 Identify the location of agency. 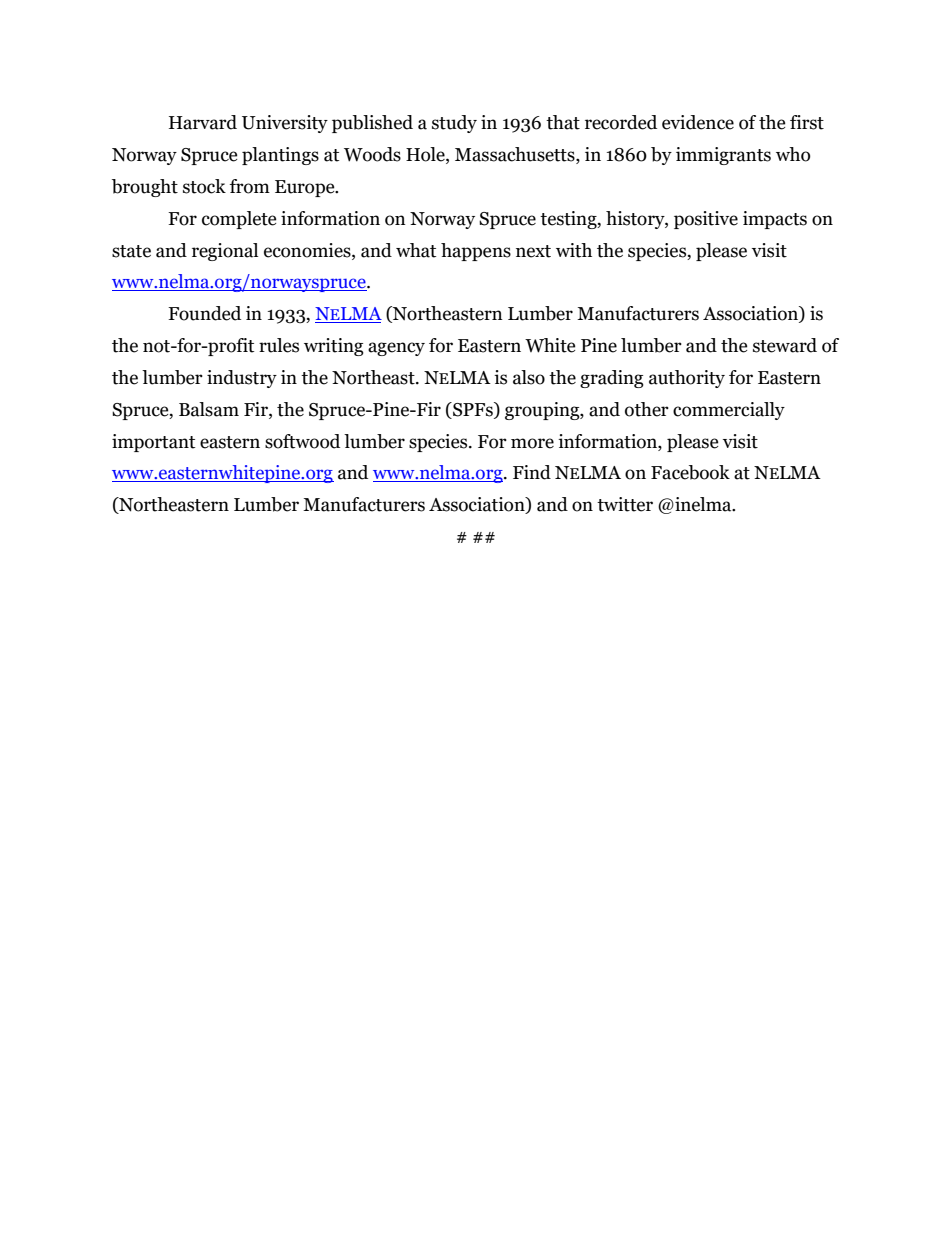
(396, 349).
